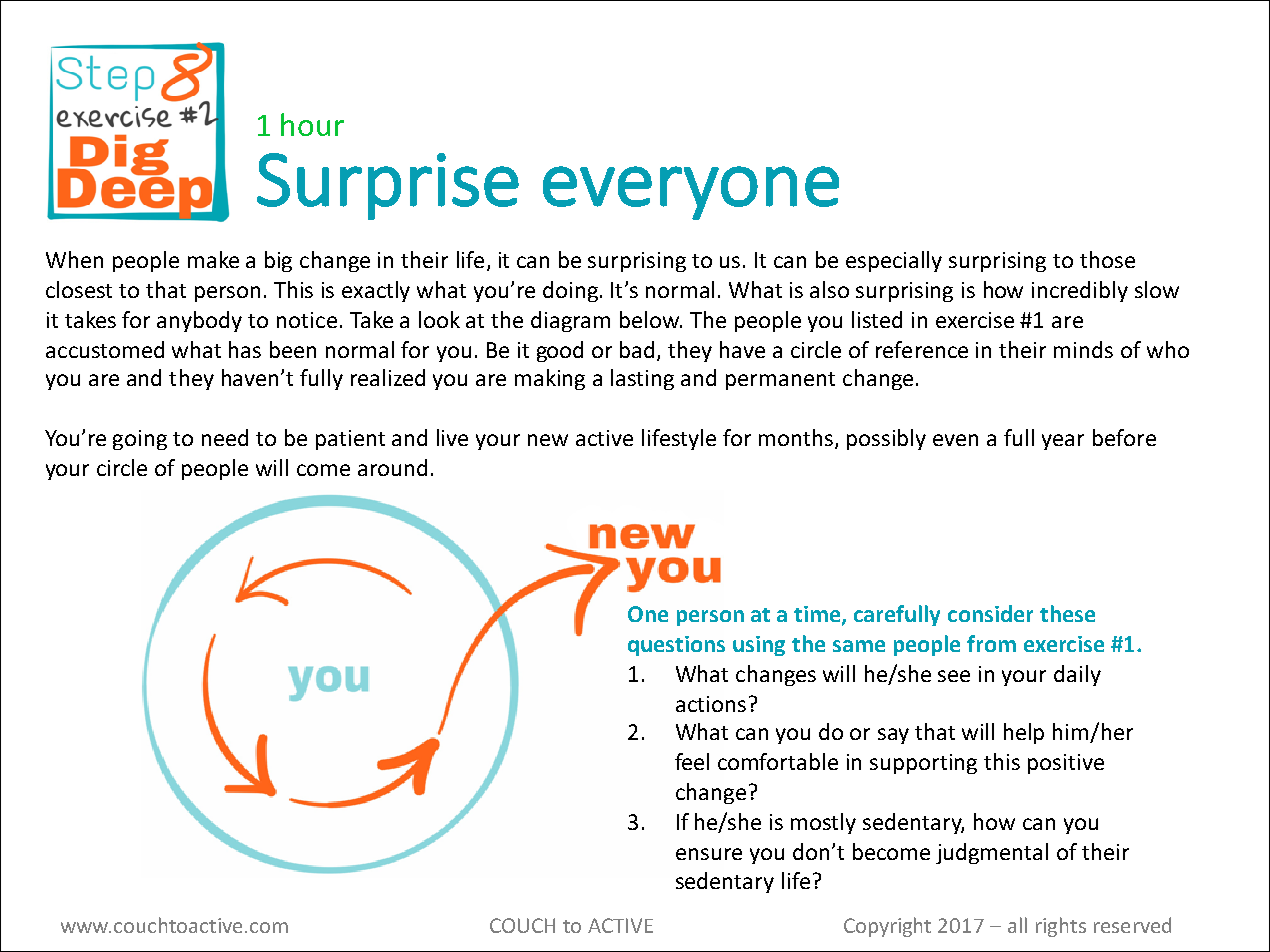  Describe the element at coordinates (1083, 349) in the image. I see `minds` at that location.
